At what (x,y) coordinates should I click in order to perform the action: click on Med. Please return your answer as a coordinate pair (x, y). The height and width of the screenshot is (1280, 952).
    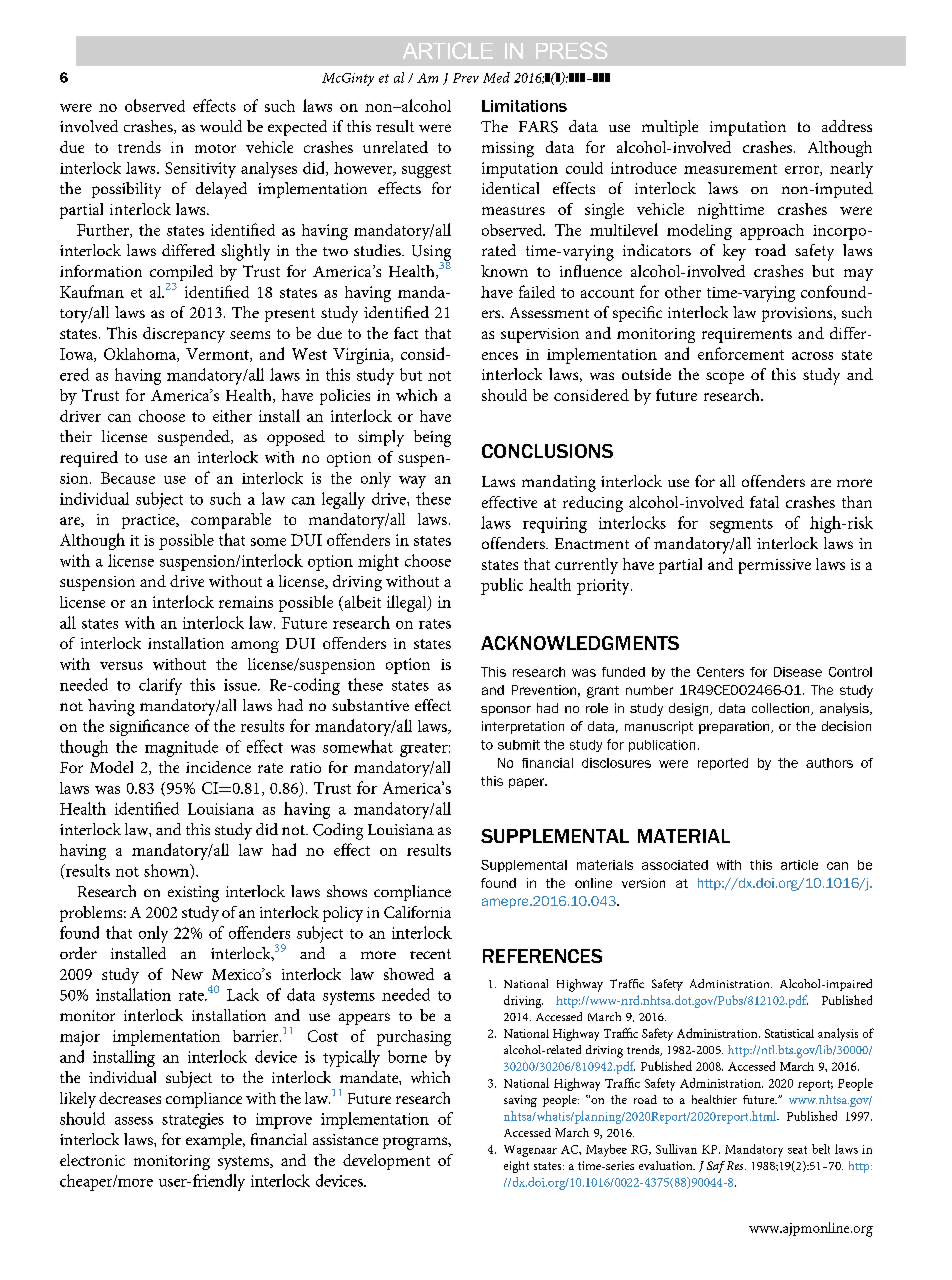
    Looking at the image, I should click on (496, 77).
